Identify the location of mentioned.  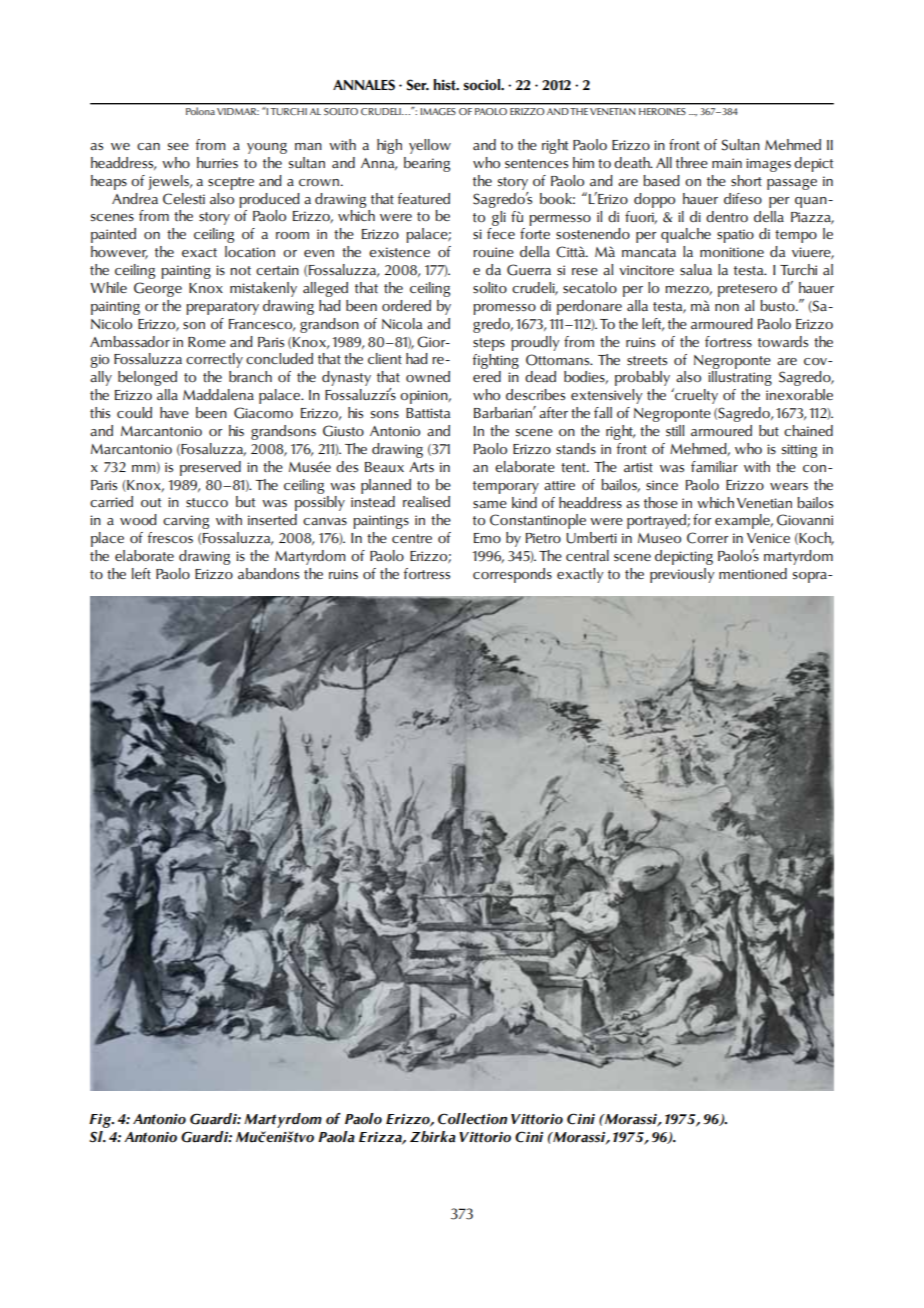
(753, 573).
